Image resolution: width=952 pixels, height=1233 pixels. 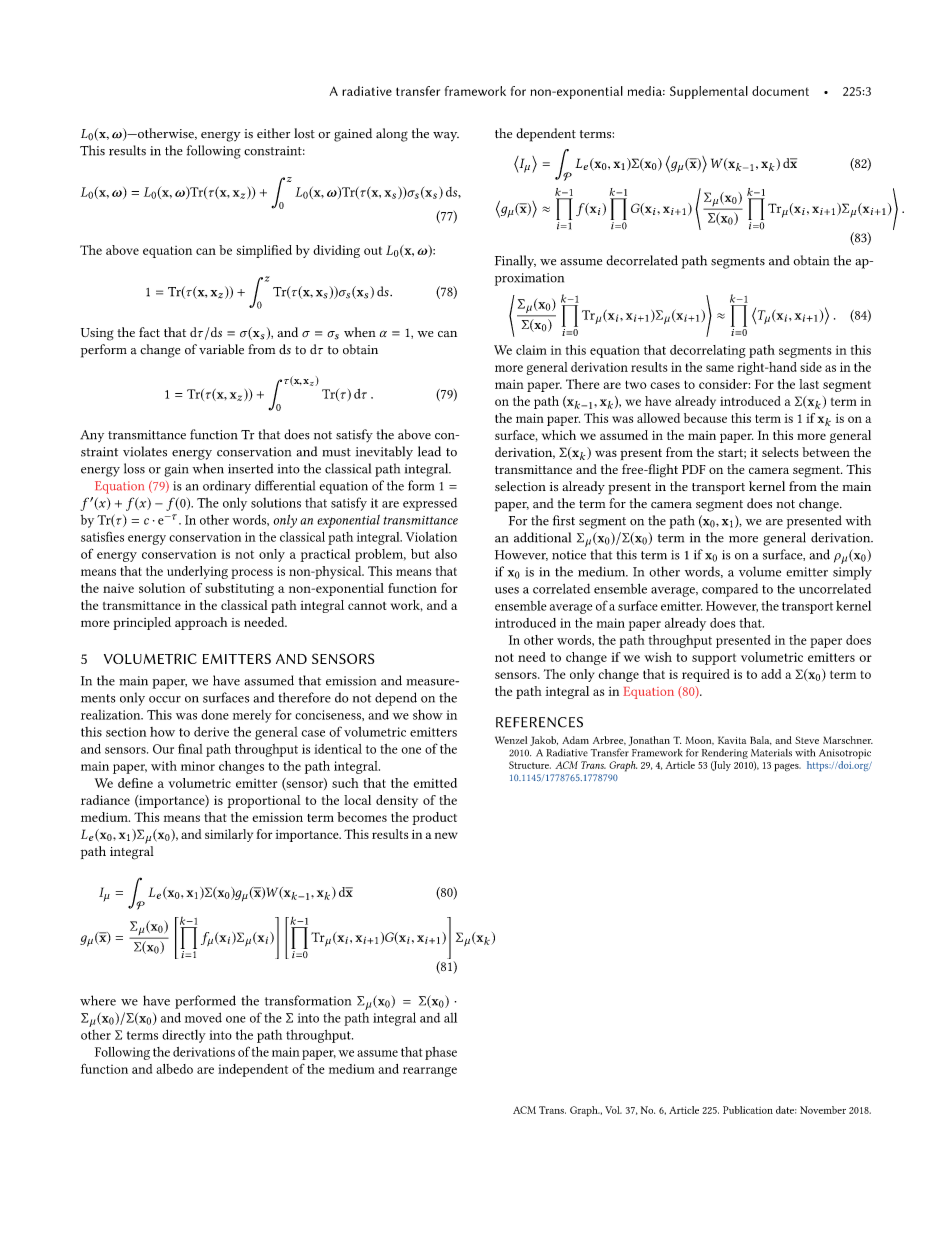 What do you see at coordinates (507, 590) in the screenshot?
I see `uses` at bounding box center [507, 590].
